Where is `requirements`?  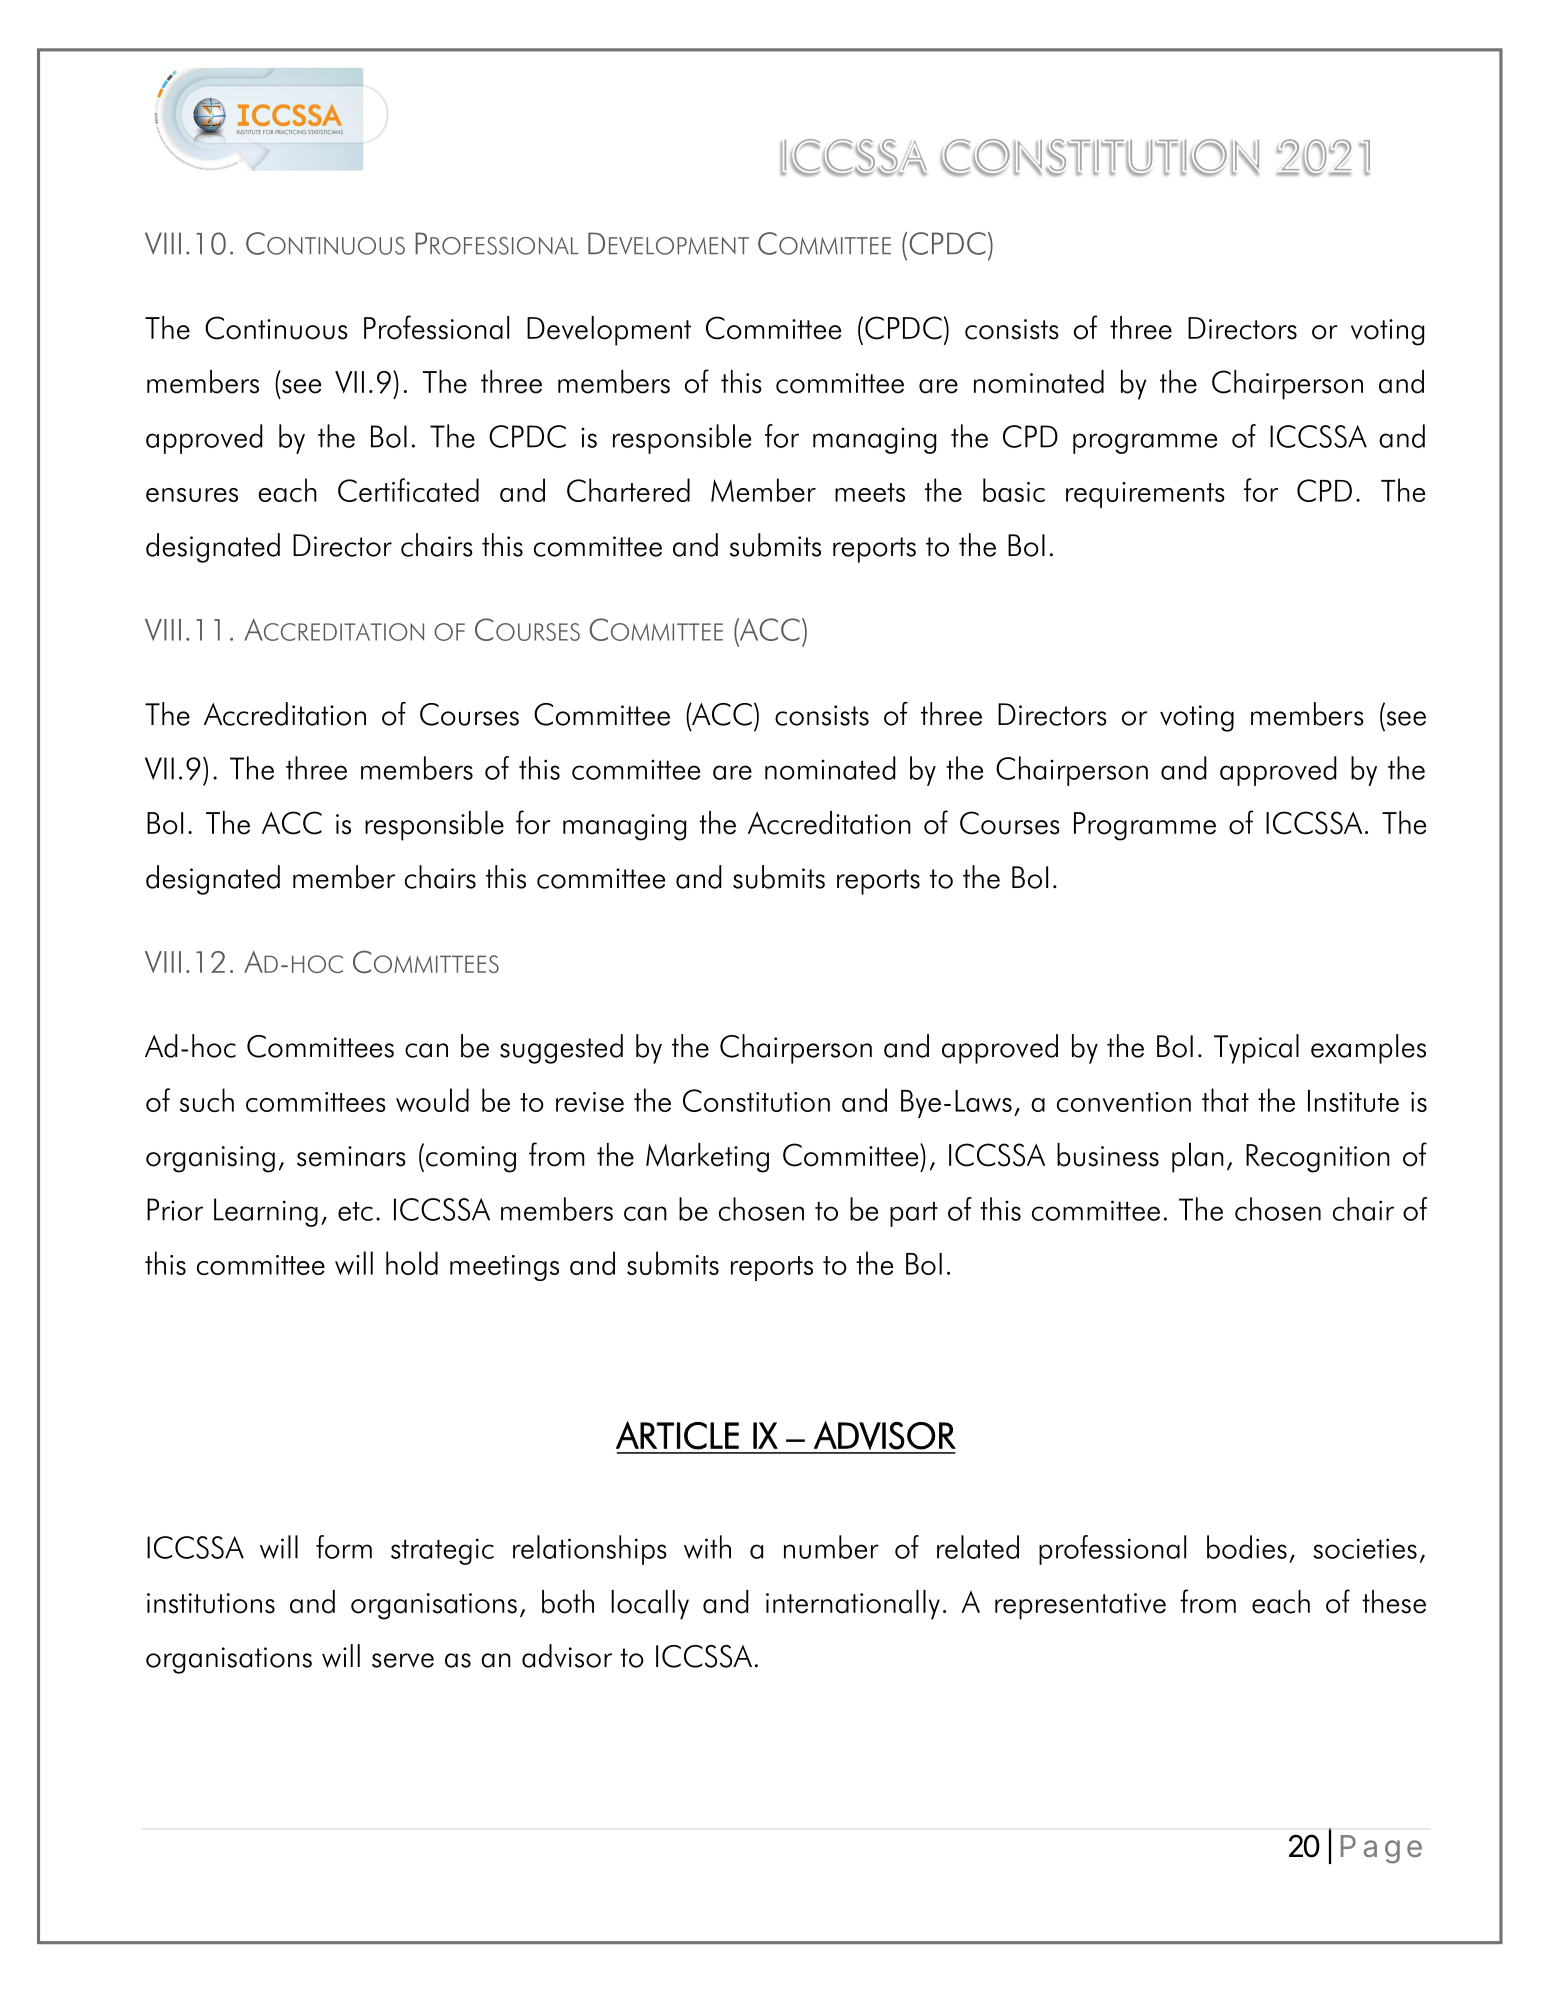
requirements is located at coordinates (1145, 495).
